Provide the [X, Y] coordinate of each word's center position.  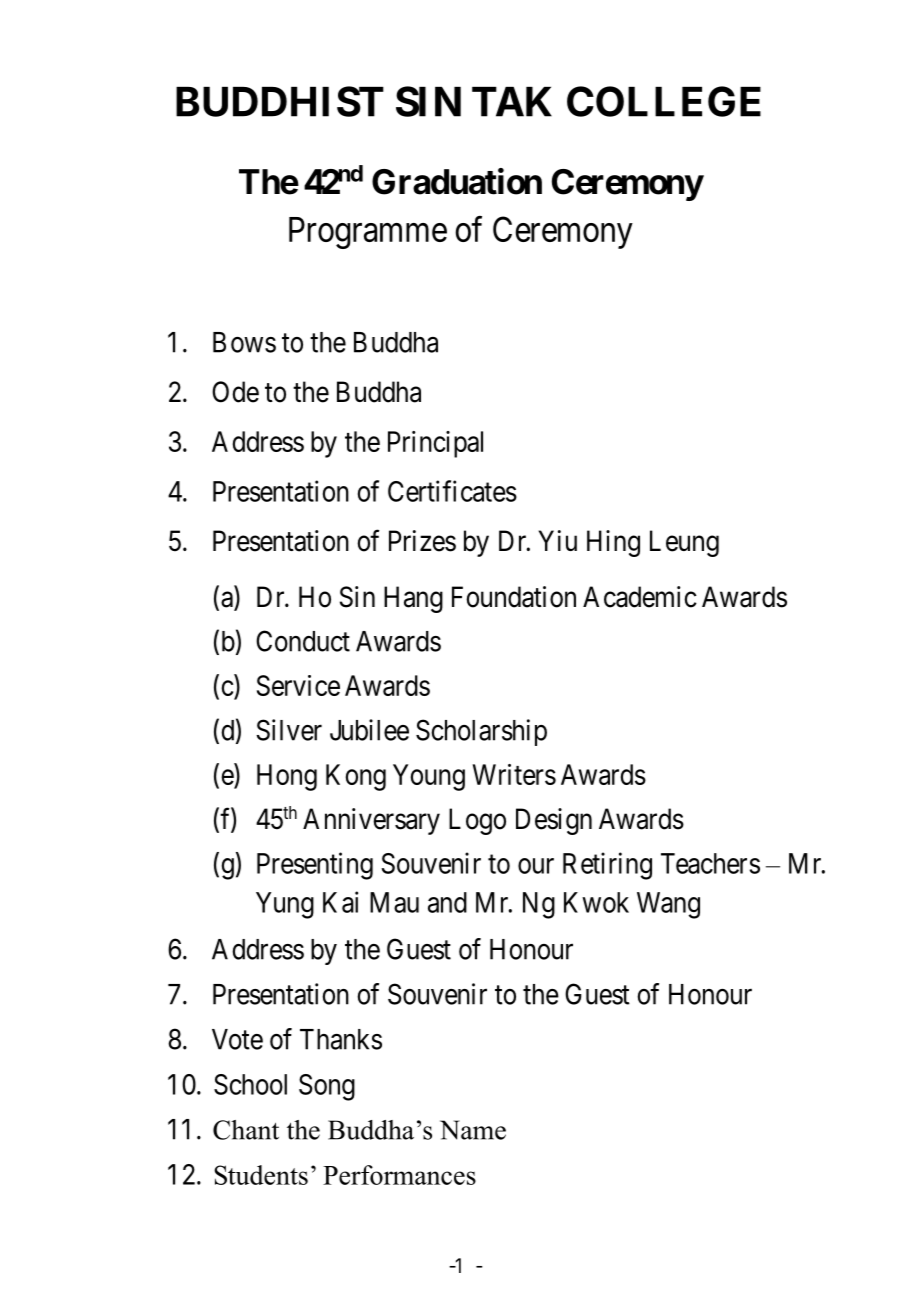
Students [261, 1175]
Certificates [452, 491]
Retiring [607, 866]
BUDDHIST [280, 101]
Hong [287, 777]
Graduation [457, 181]
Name [473, 1130]
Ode [235, 392]
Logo [477, 821]
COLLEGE [664, 101]
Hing [613, 543]
